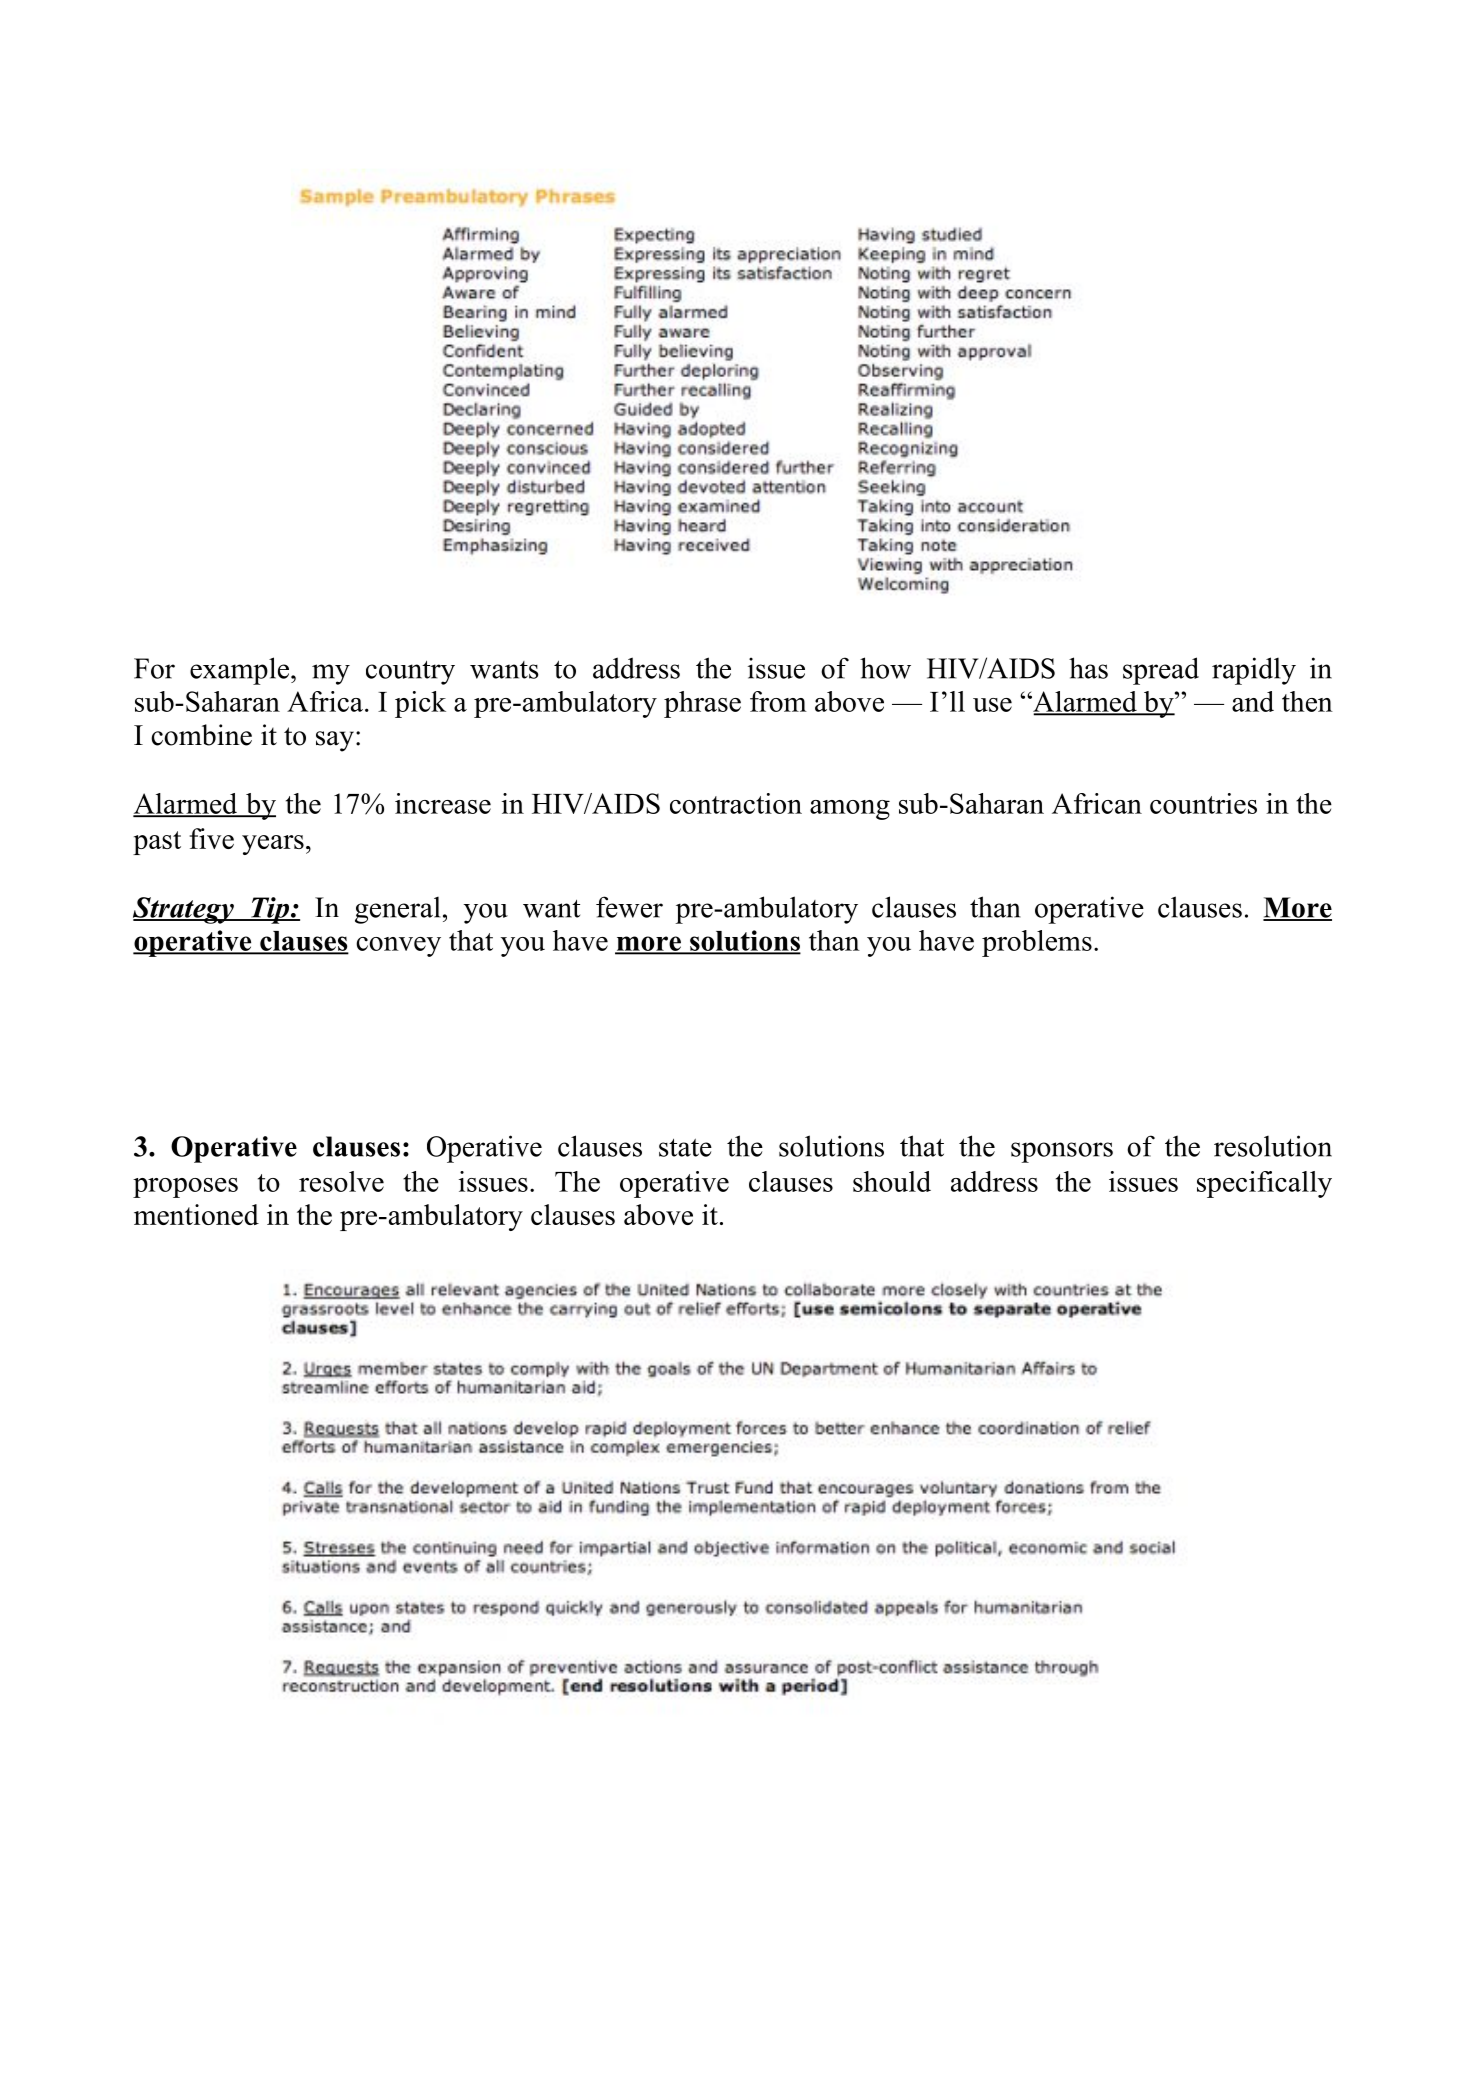 This document has width=1471, height=2081. What do you see at coordinates (1161, 671) in the document?
I see `spread` at bounding box center [1161, 671].
